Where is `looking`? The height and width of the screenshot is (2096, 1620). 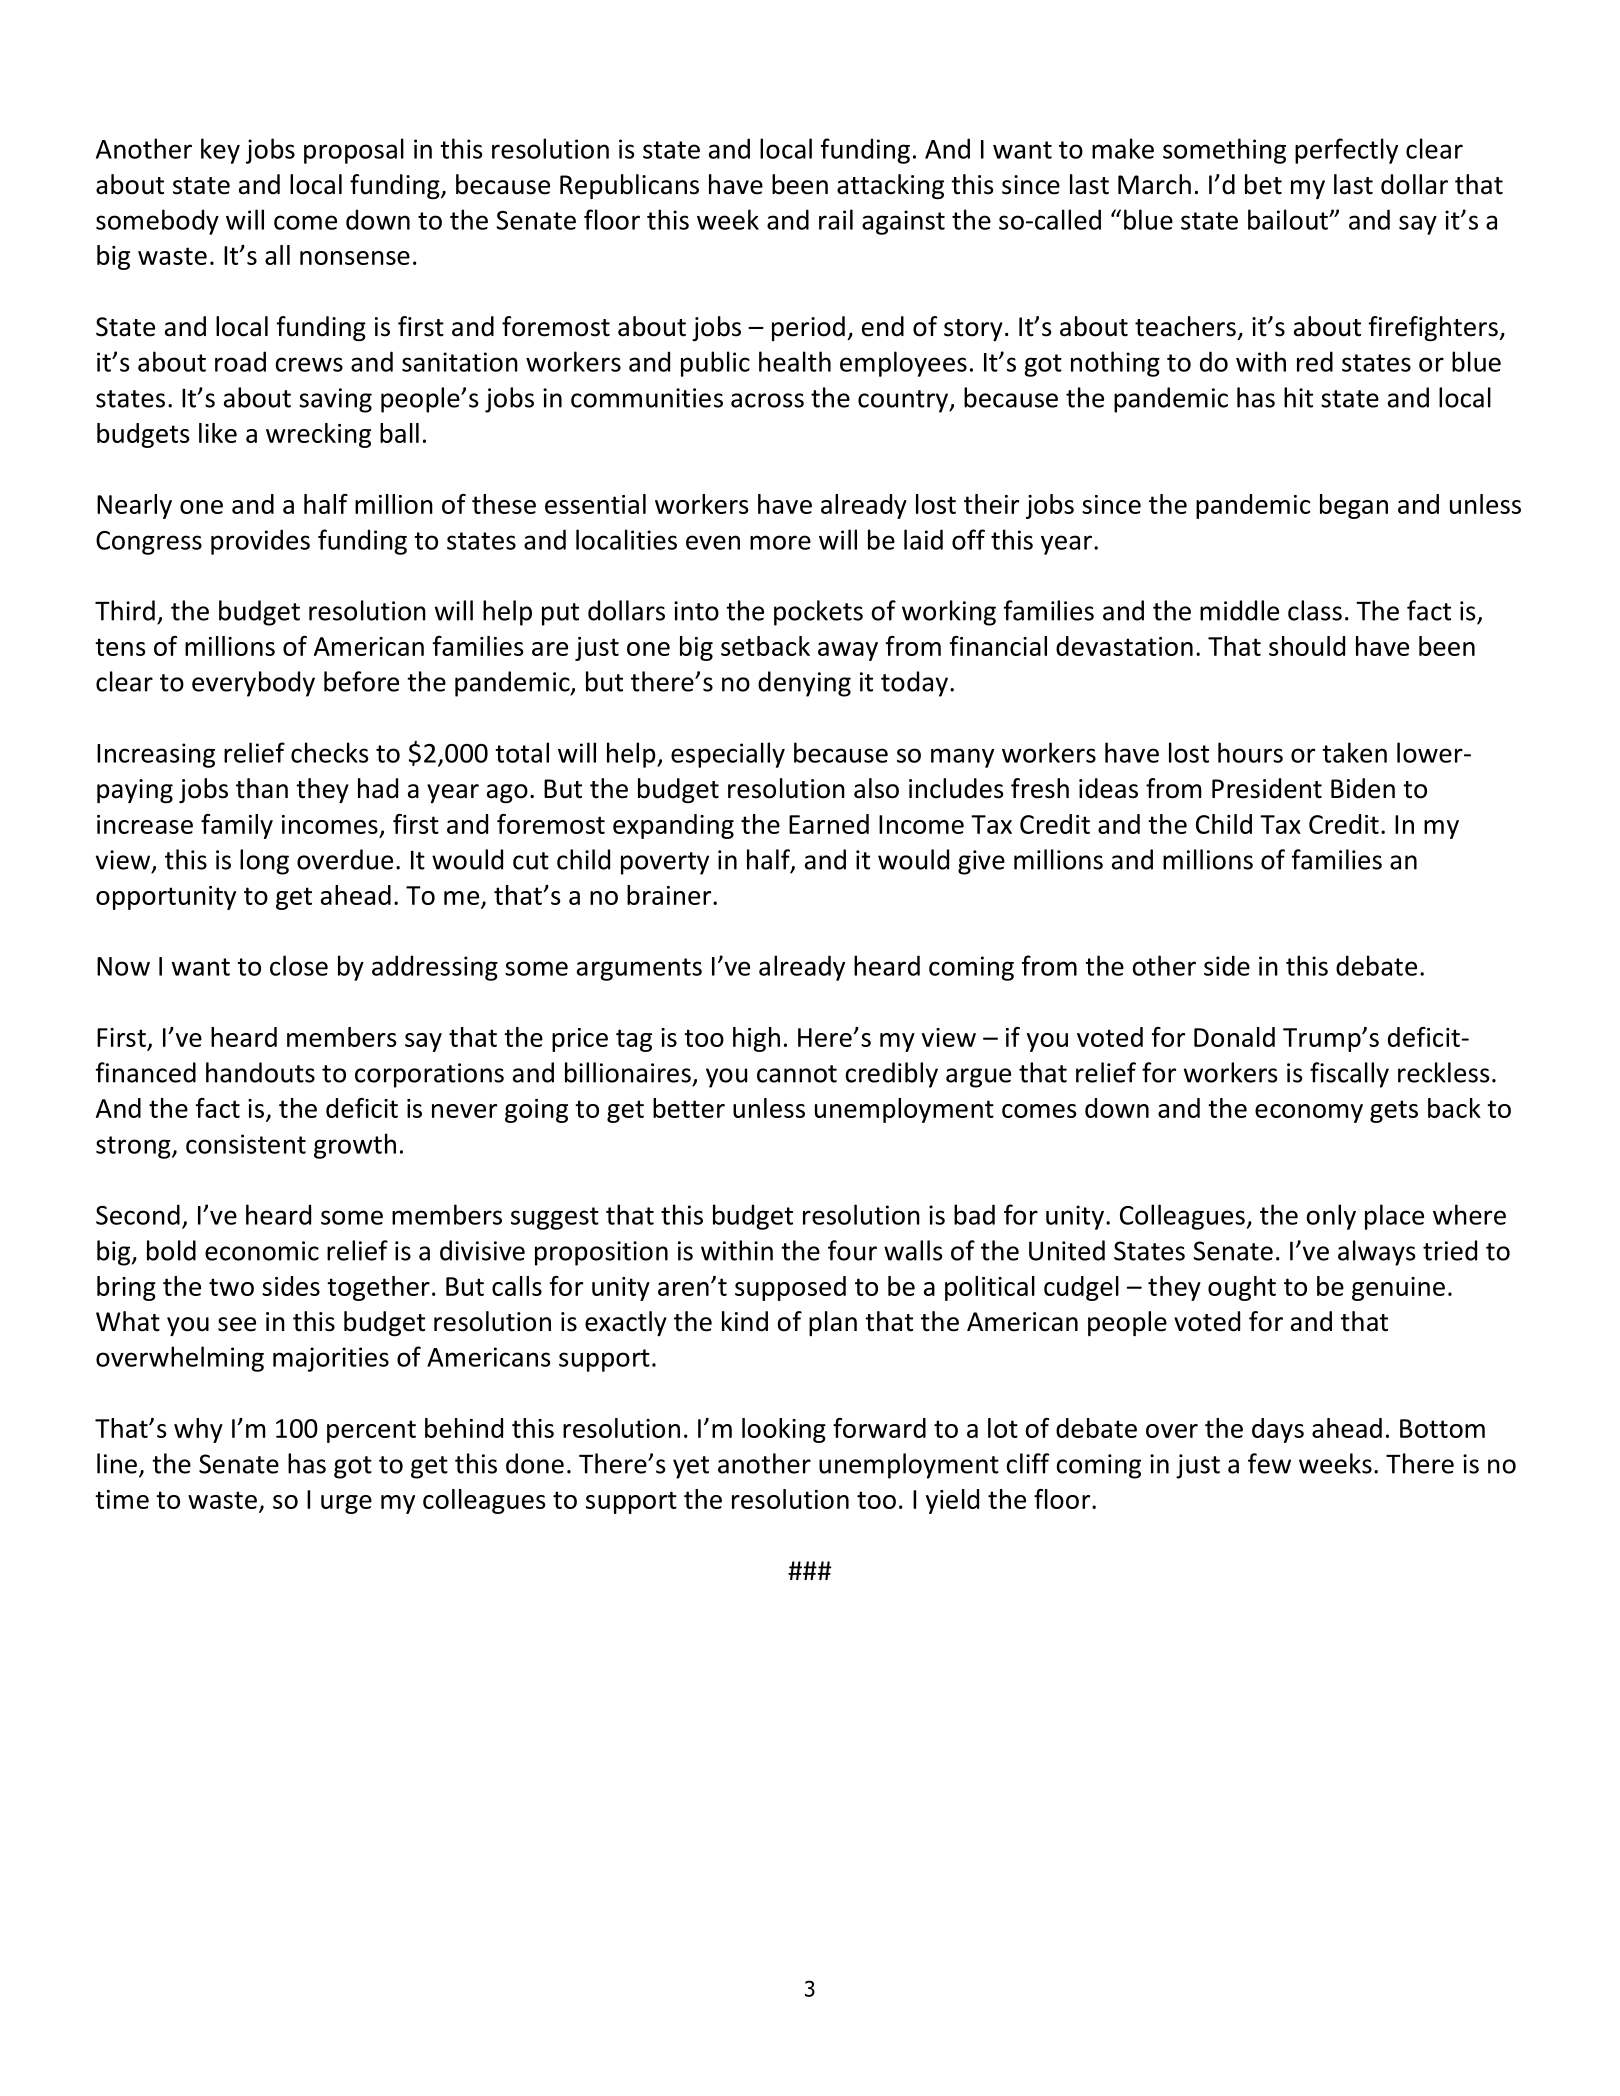
looking is located at coordinates (784, 1430).
